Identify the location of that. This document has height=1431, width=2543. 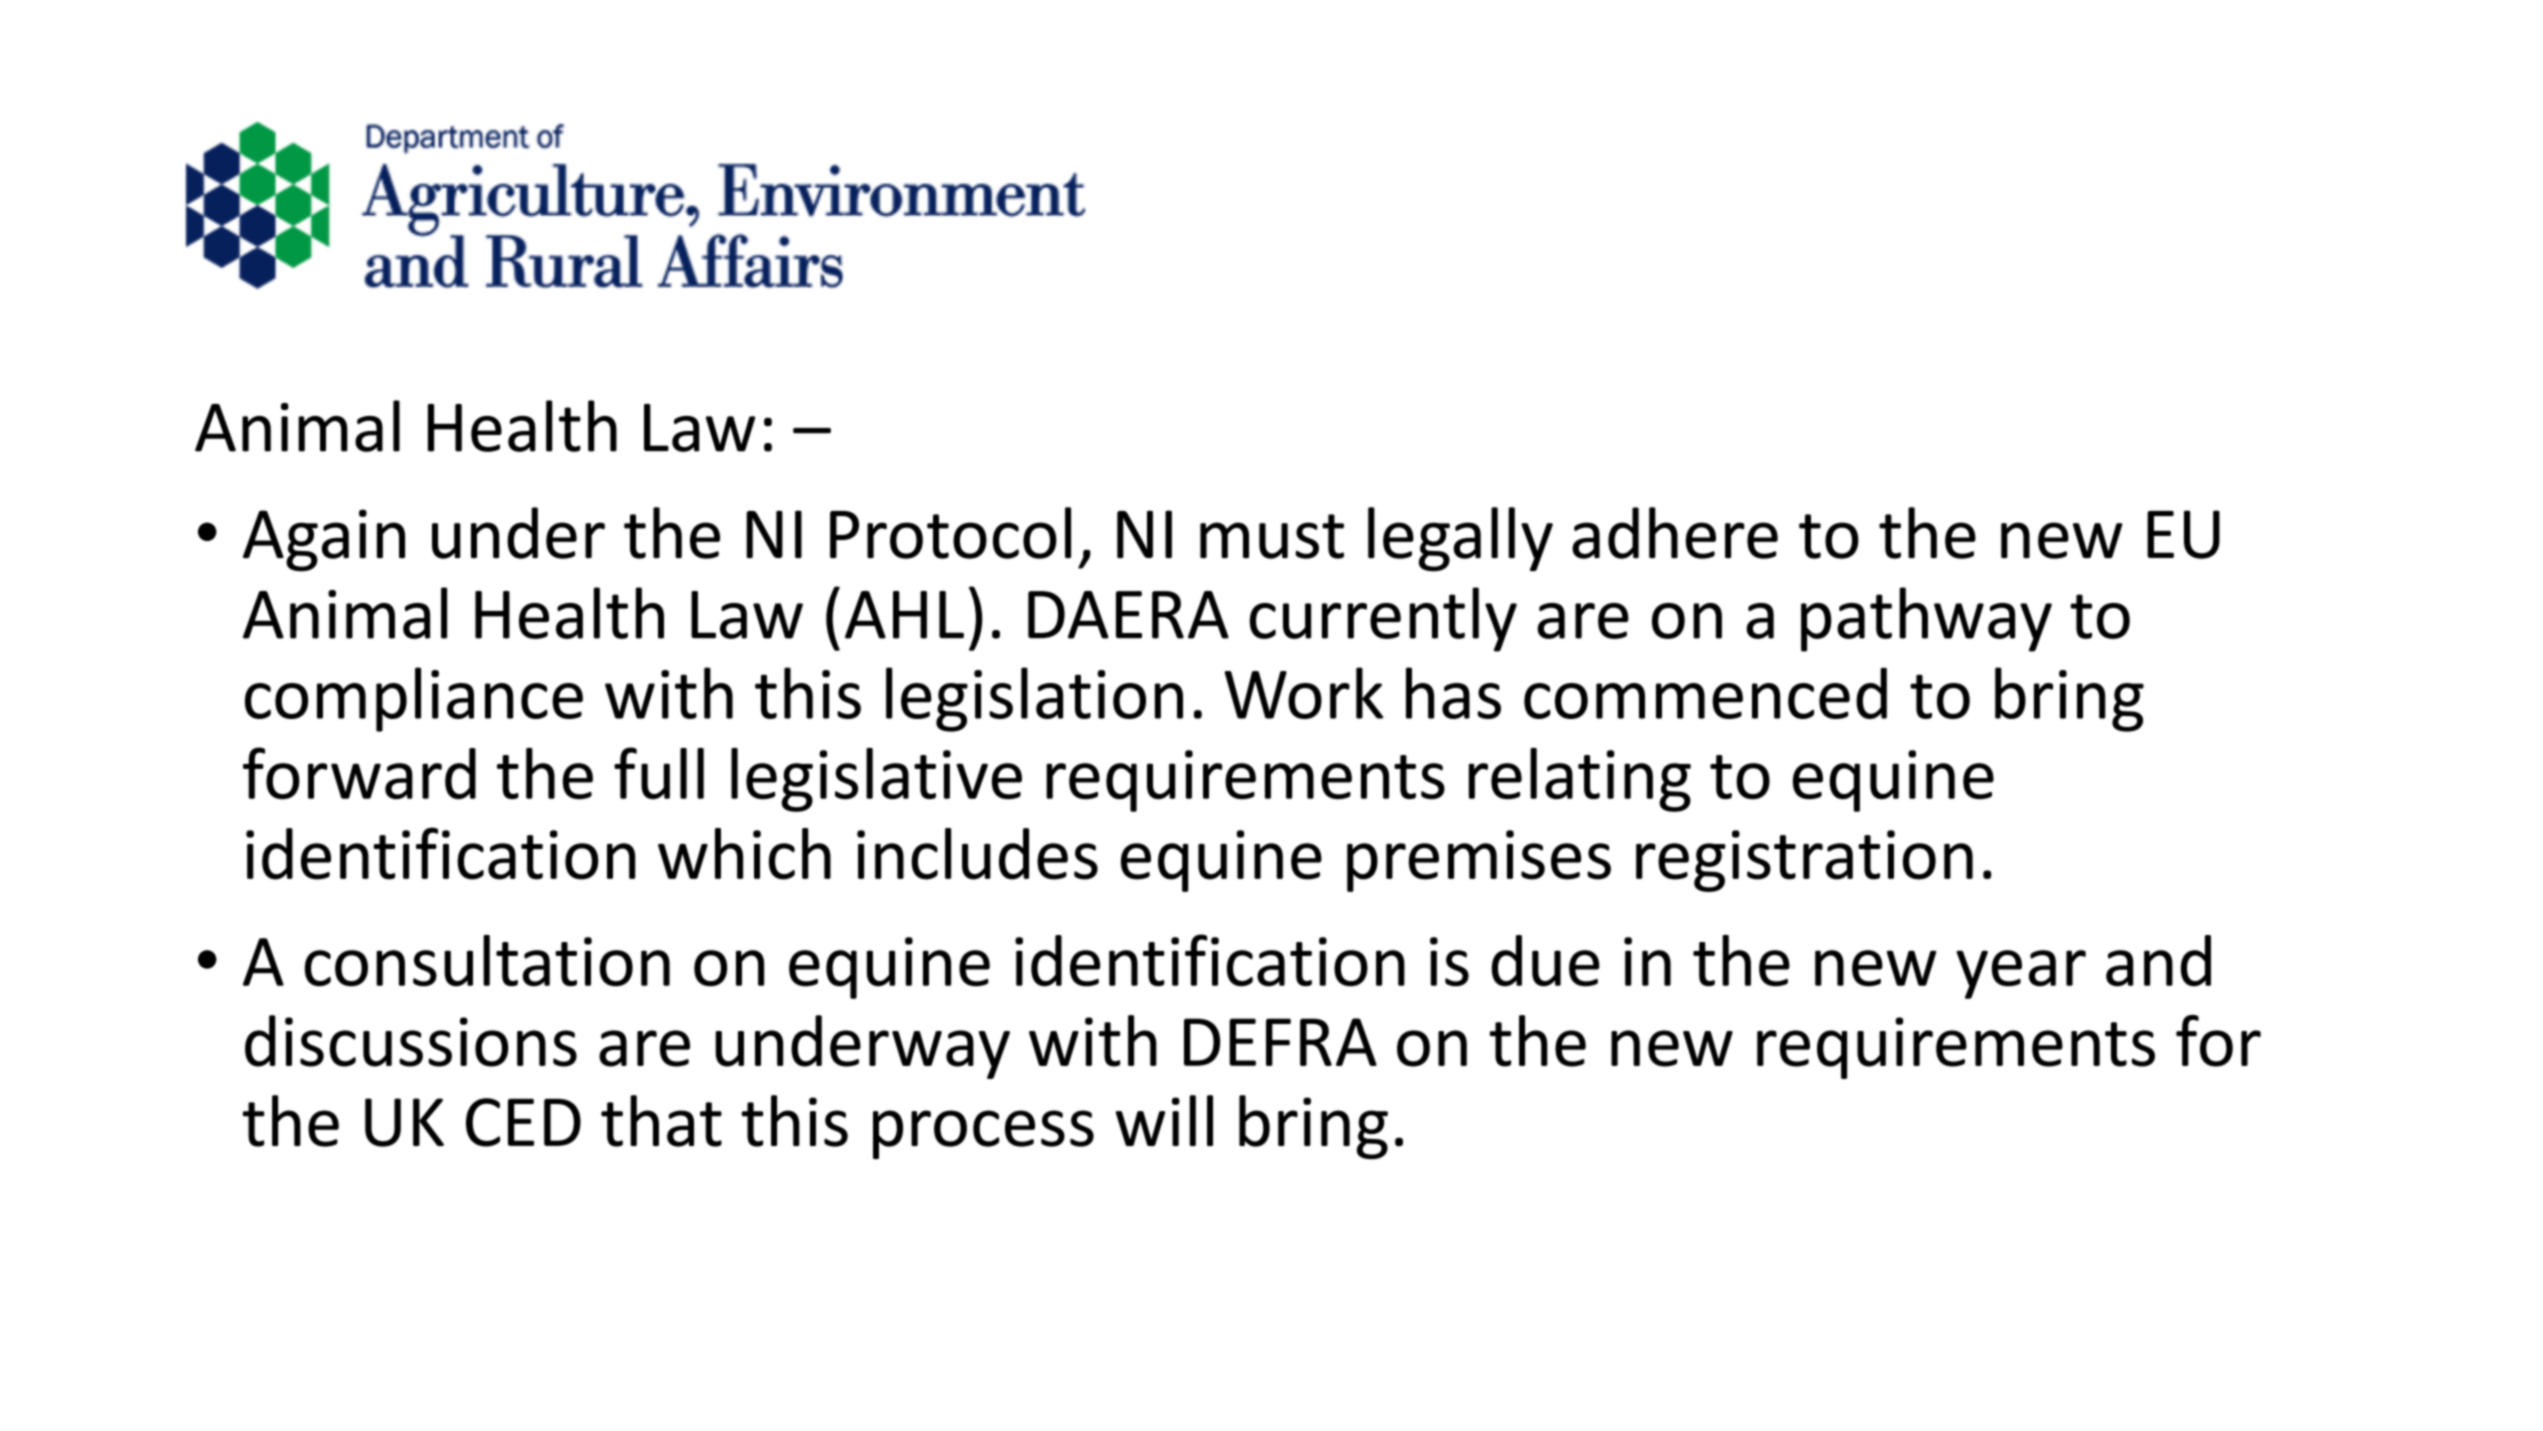
(661, 1121).
